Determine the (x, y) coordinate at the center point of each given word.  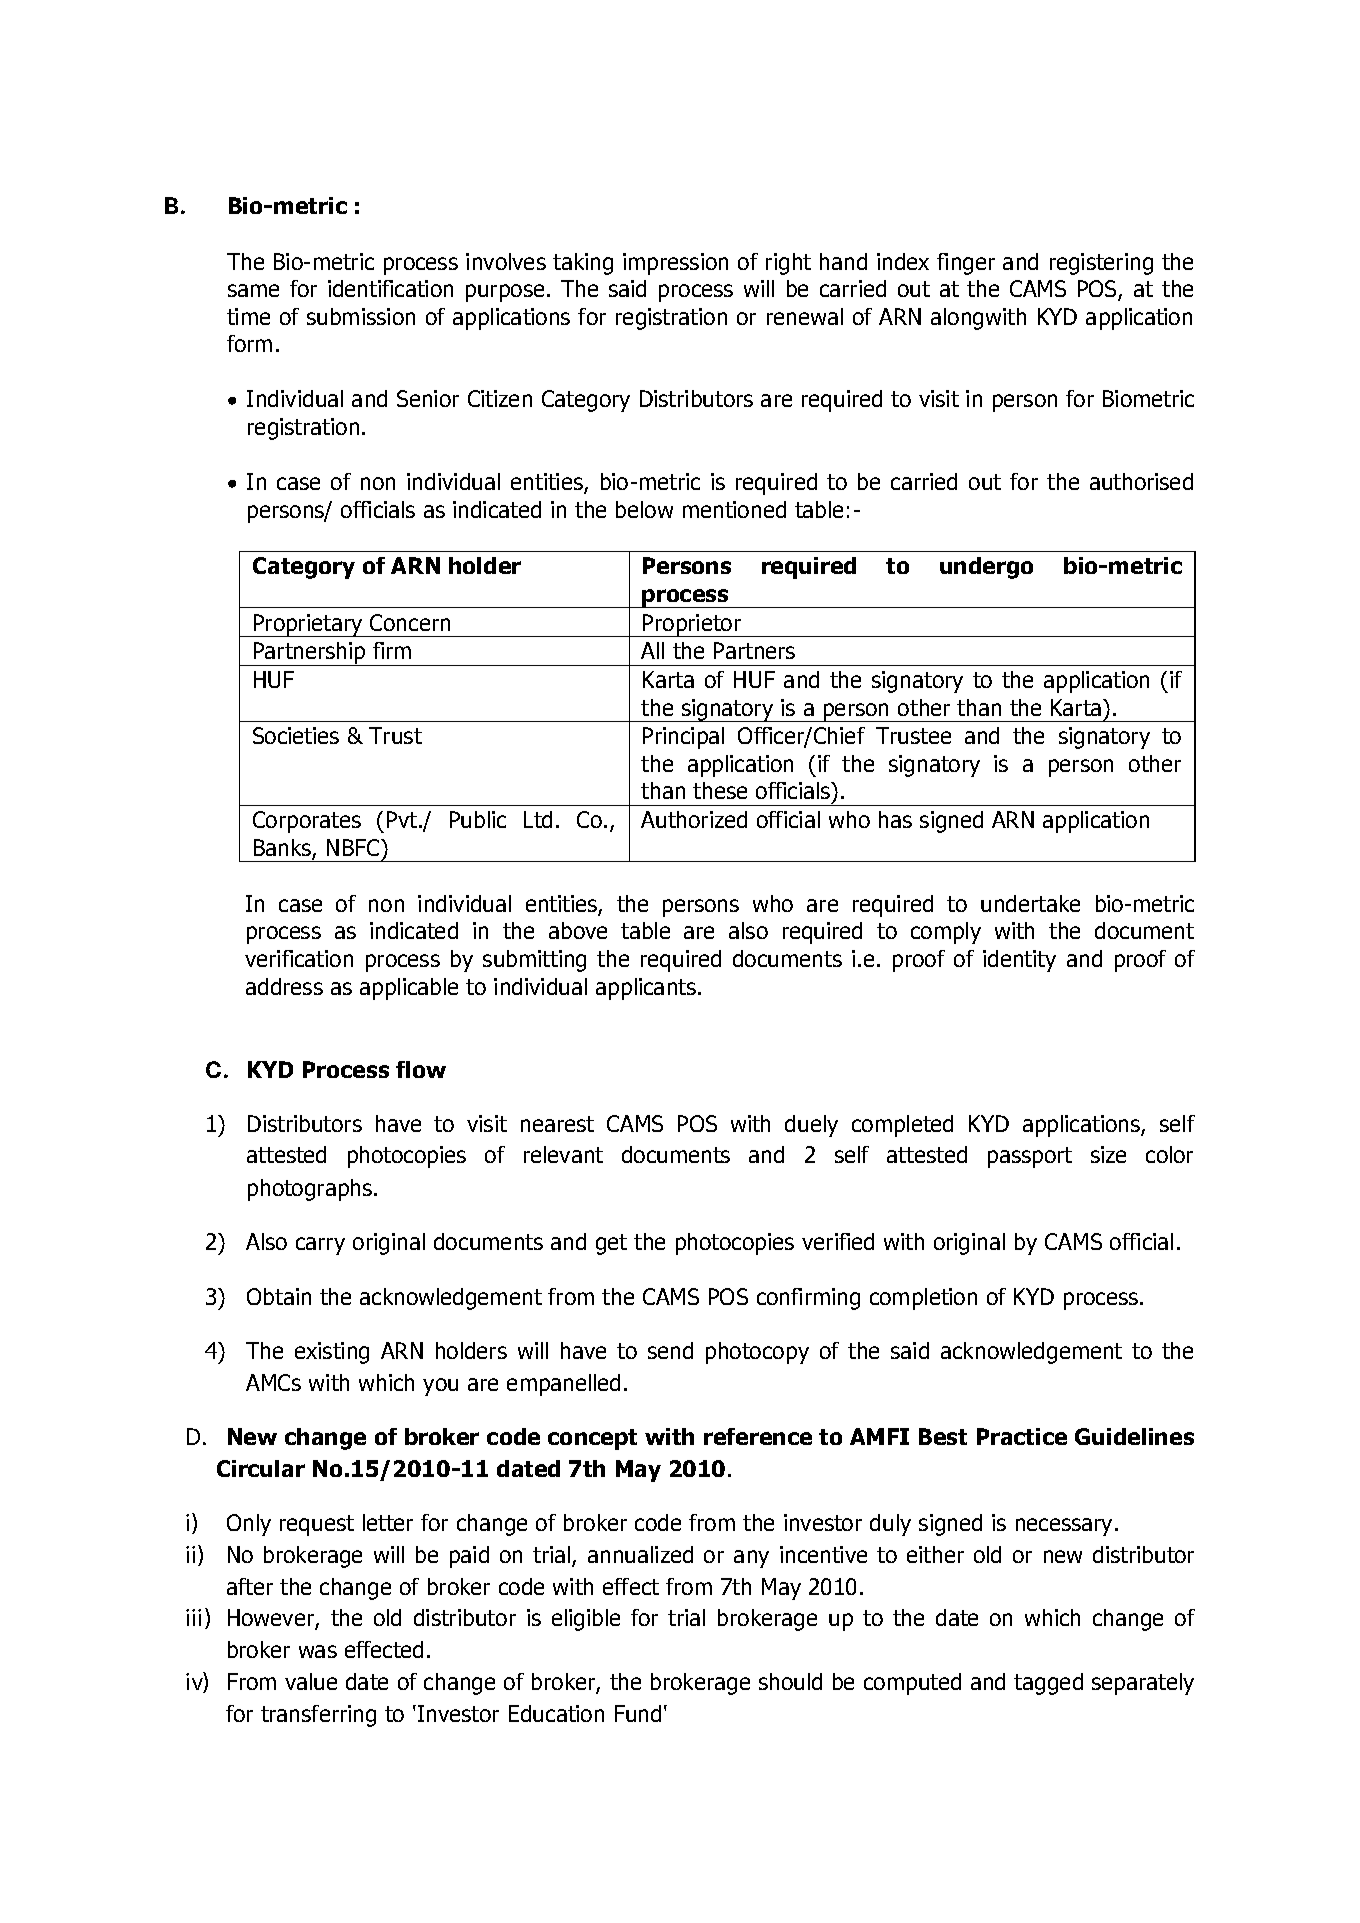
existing (332, 1353)
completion (923, 1299)
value (311, 1681)
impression (675, 264)
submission (361, 316)
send (670, 1350)
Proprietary (308, 625)
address (284, 986)
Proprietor (692, 625)
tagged (1048, 1684)
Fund (638, 1713)
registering (1101, 264)
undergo (986, 568)
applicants (647, 989)
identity (1019, 961)
